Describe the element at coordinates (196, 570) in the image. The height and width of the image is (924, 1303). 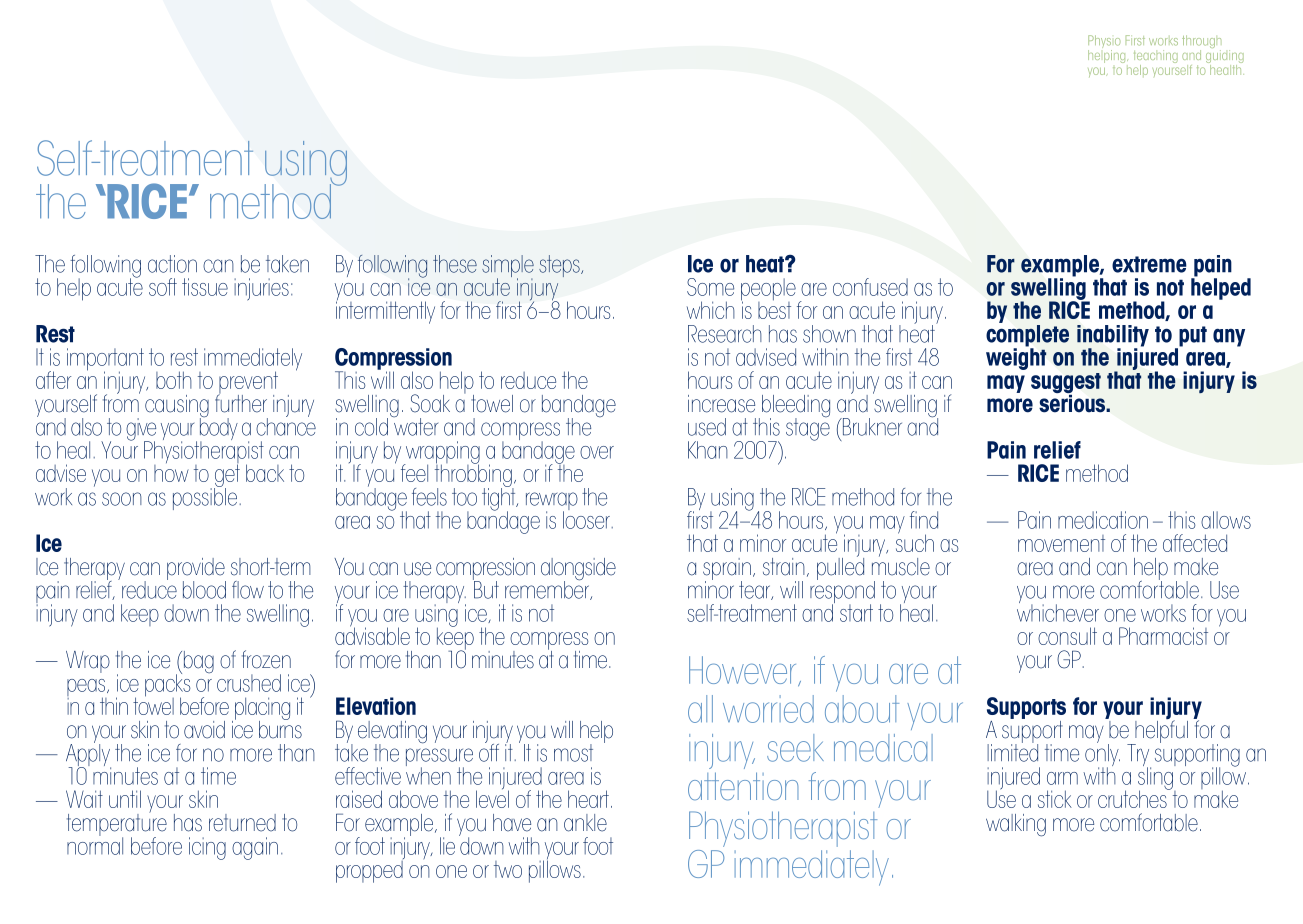
I see `provide` at that location.
